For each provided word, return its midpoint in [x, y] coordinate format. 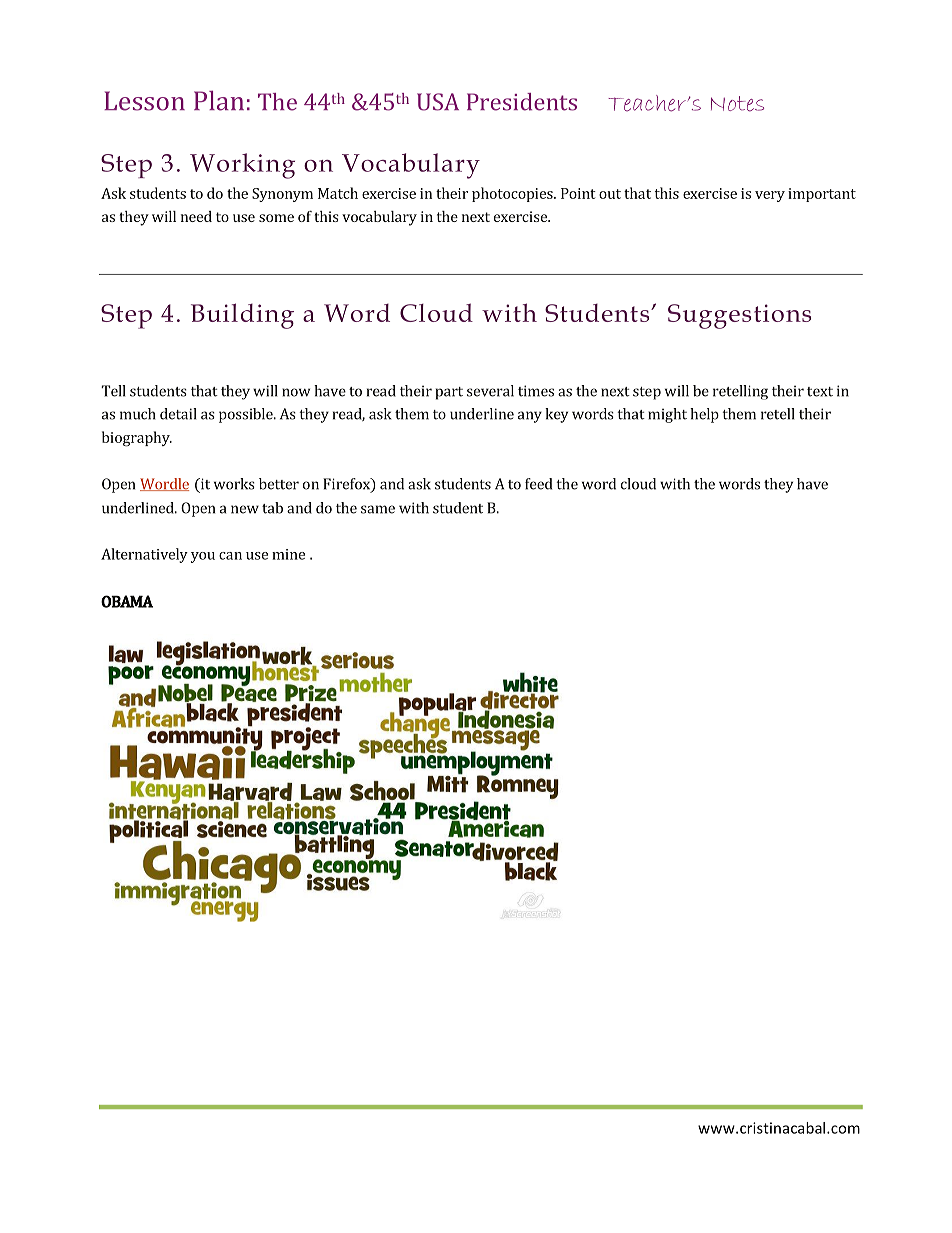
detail [178, 414]
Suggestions [739, 316]
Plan [219, 100]
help [704, 415]
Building [242, 316]
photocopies [513, 194]
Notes [737, 104]
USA [438, 102]
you [203, 557]
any [530, 417]
